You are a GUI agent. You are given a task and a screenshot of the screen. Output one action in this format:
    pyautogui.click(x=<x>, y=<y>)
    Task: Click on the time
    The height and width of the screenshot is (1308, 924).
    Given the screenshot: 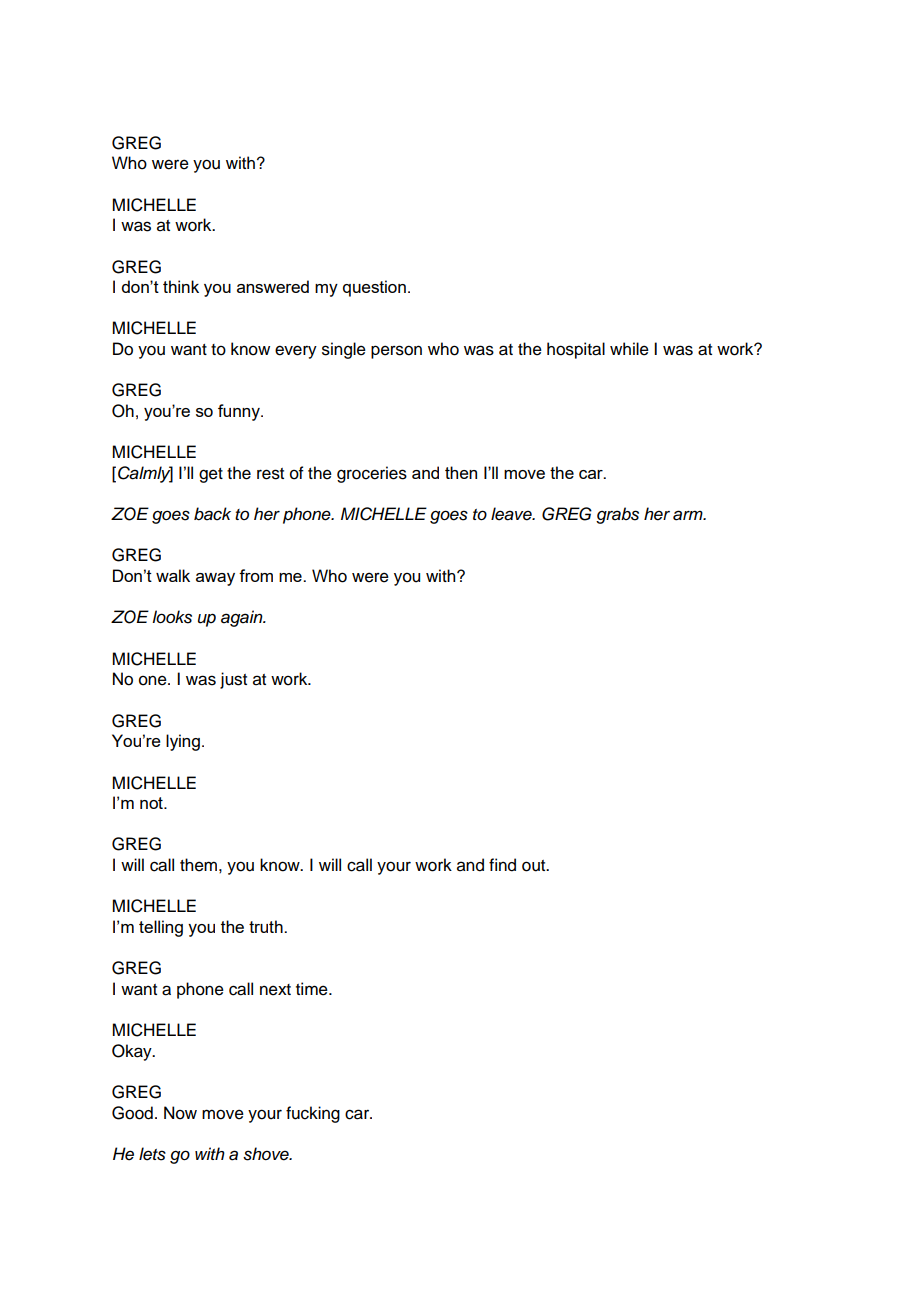 What is the action you would take?
    pyautogui.click(x=313, y=989)
